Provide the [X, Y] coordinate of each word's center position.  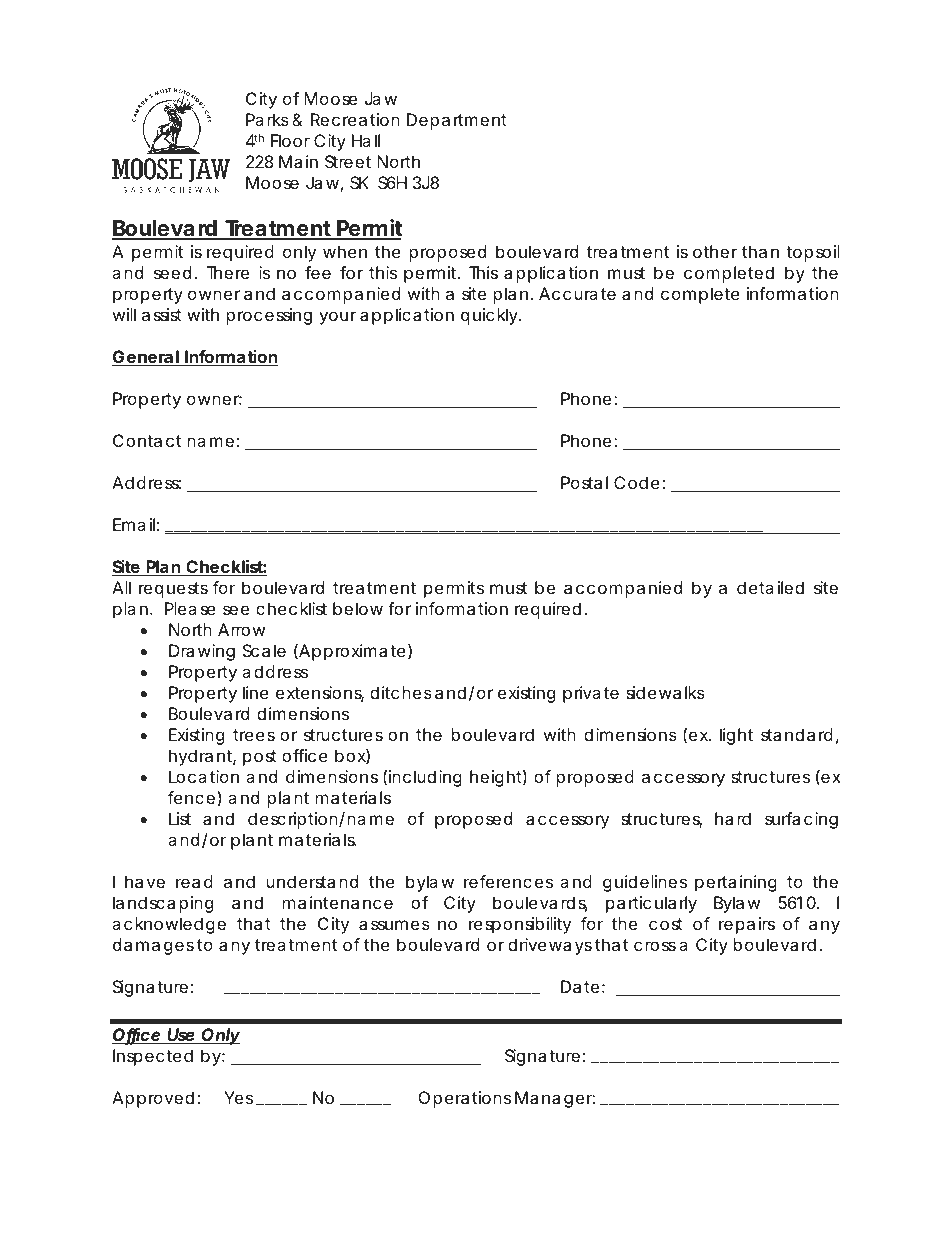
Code [637, 482]
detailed [770, 587]
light [736, 736]
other [715, 251]
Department [457, 121]
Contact [147, 440]
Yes [238, 1097]
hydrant [202, 757]
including [425, 778]
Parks [267, 119]
